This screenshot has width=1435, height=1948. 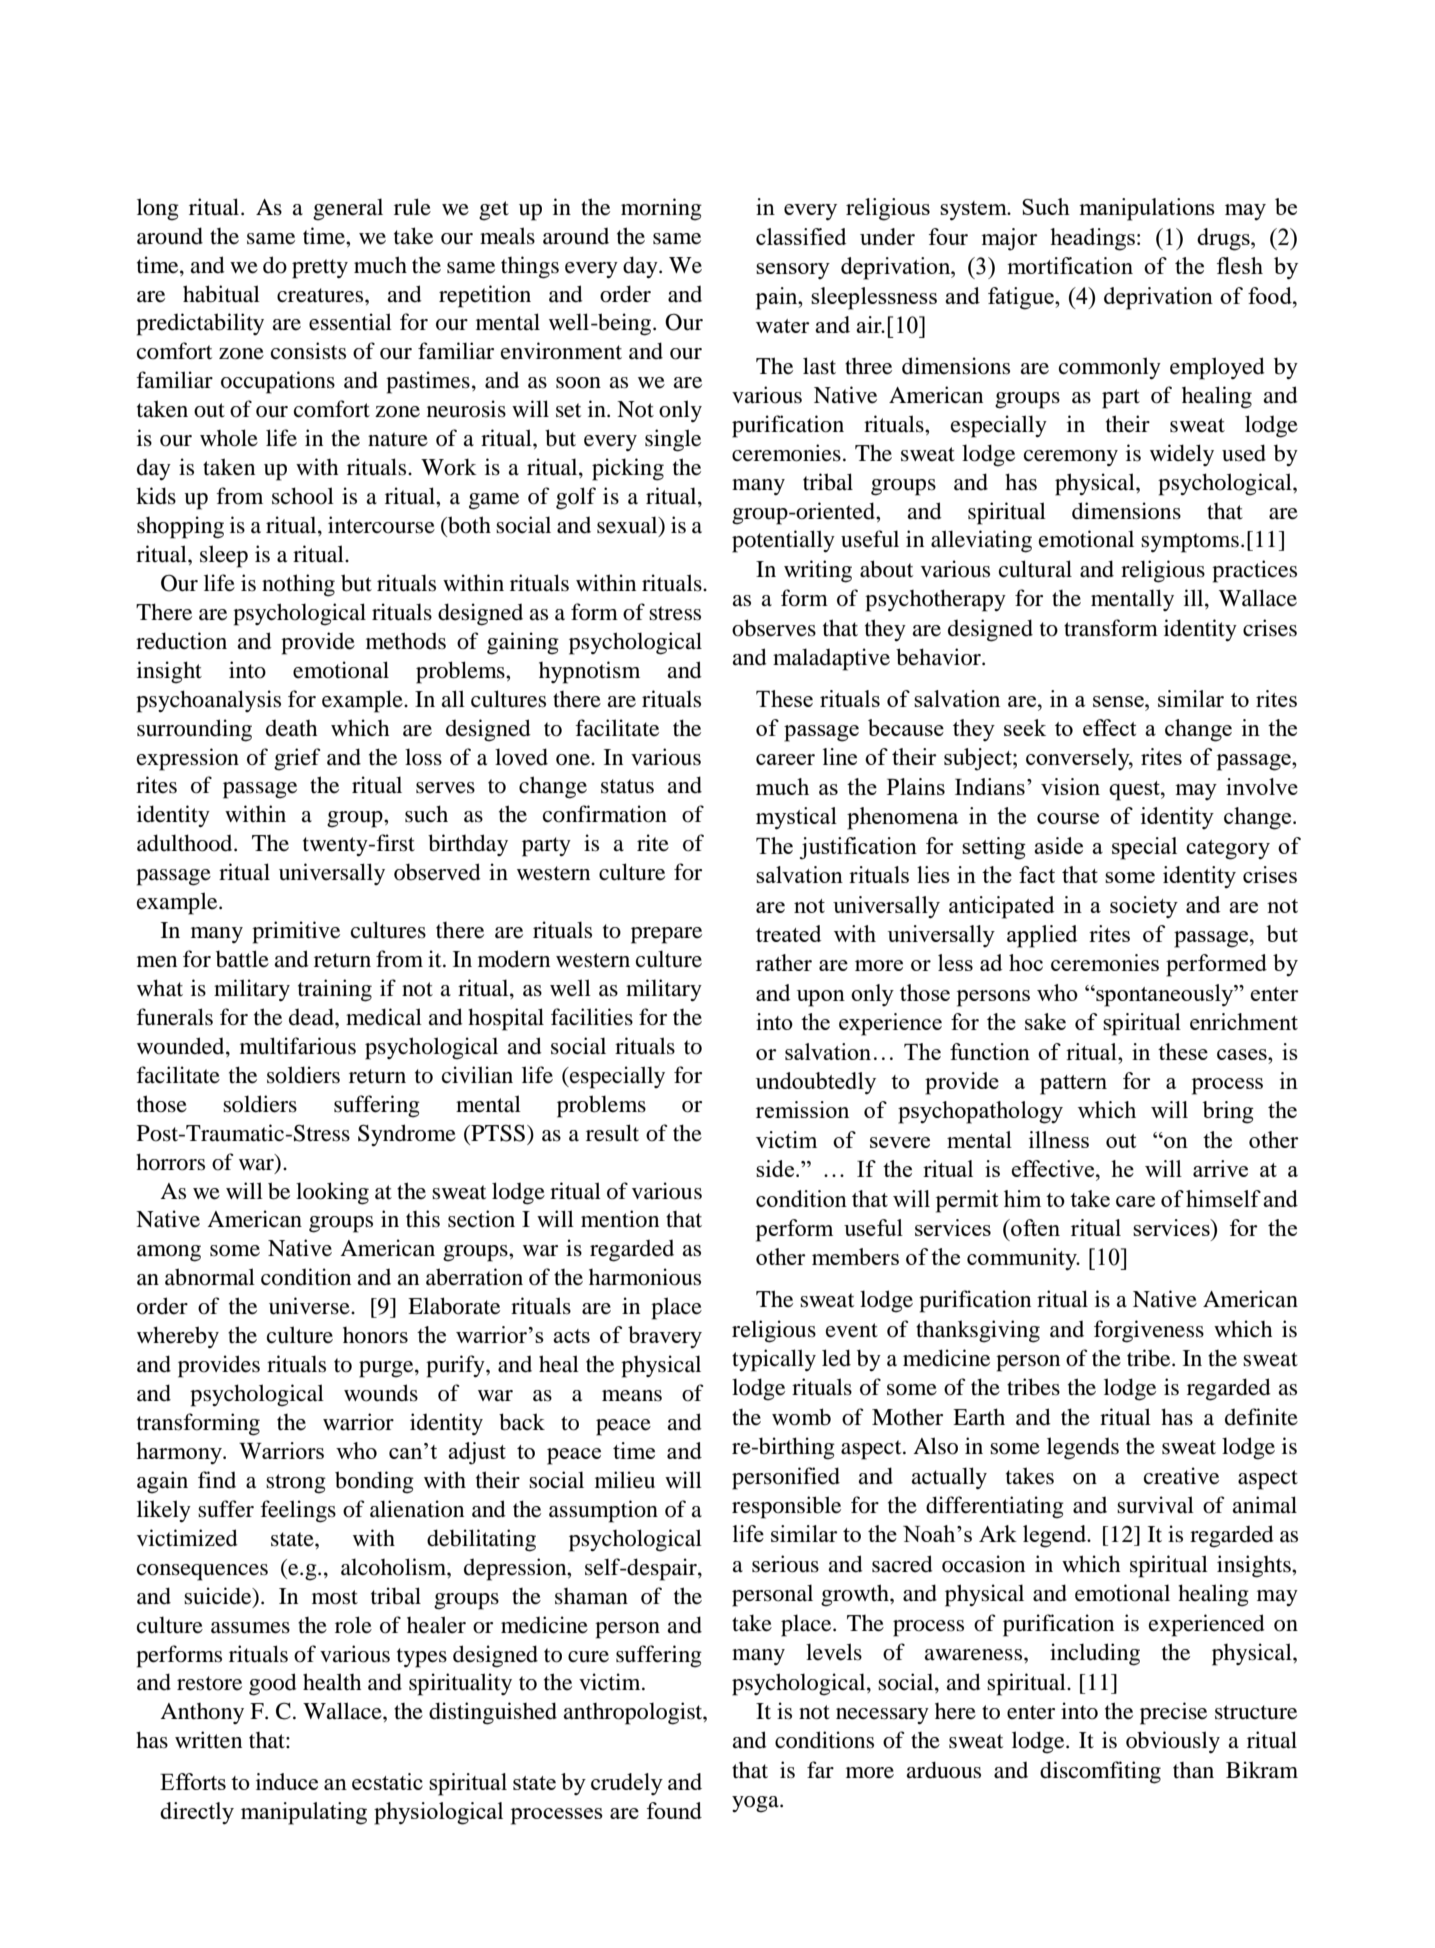 I want to click on rather, so click(x=784, y=962).
